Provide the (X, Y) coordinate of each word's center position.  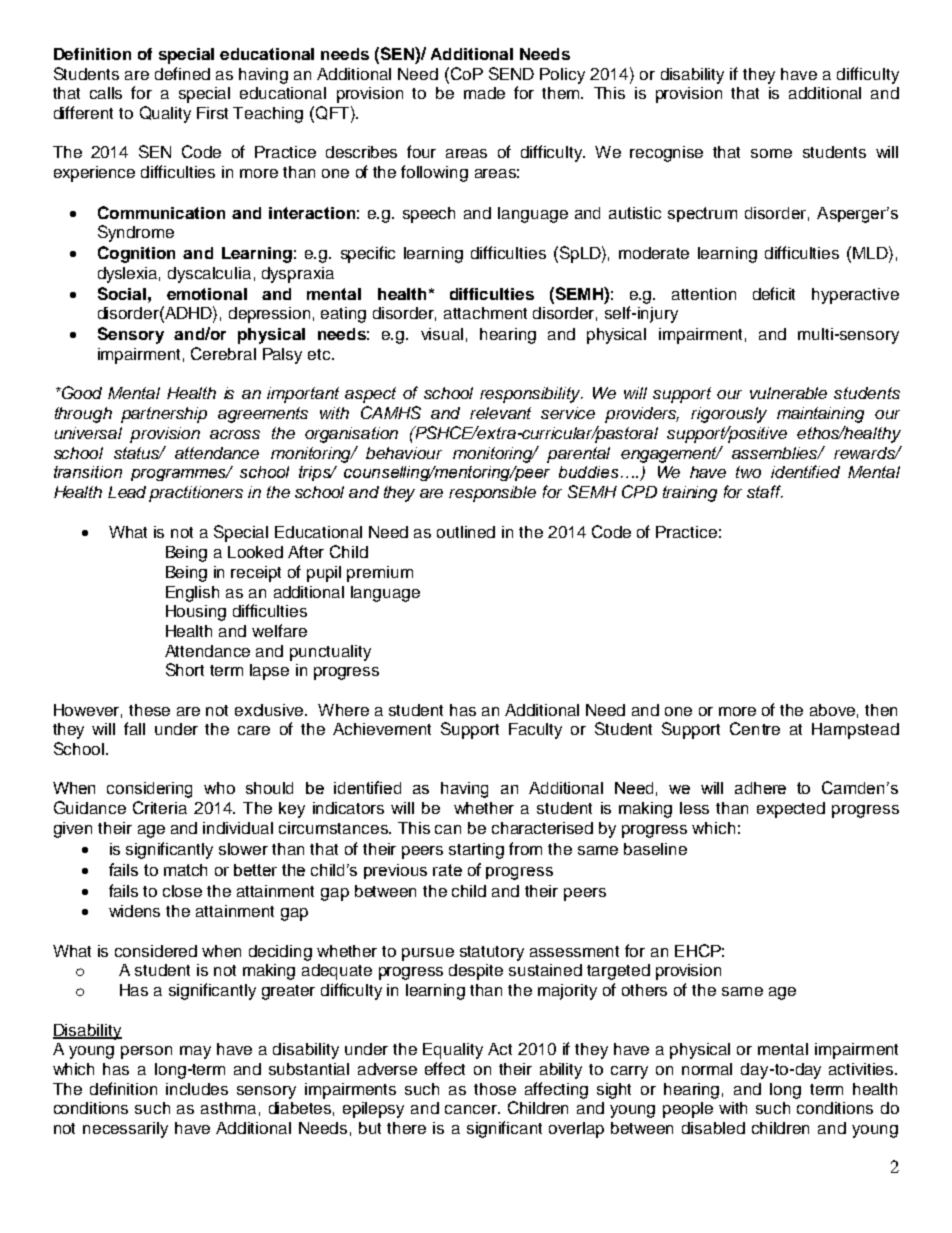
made (484, 93)
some (771, 153)
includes (197, 1089)
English (192, 594)
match (185, 870)
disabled (713, 1128)
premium (380, 574)
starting (476, 851)
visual (442, 334)
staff (765, 491)
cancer (472, 1109)
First (212, 113)
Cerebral (223, 353)
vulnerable (788, 393)
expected (791, 810)
